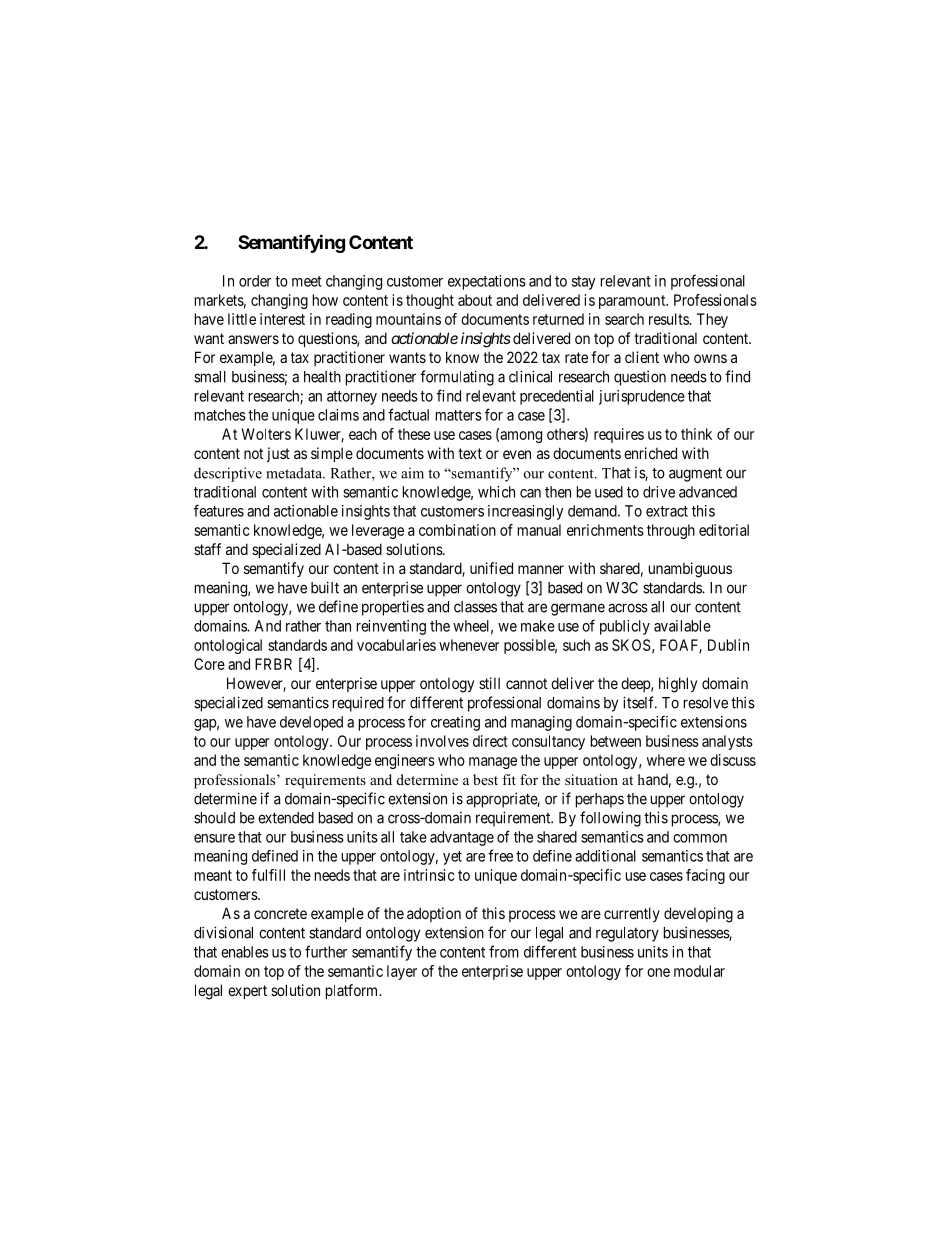 The image size is (952, 1233). I want to click on results, so click(669, 319).
